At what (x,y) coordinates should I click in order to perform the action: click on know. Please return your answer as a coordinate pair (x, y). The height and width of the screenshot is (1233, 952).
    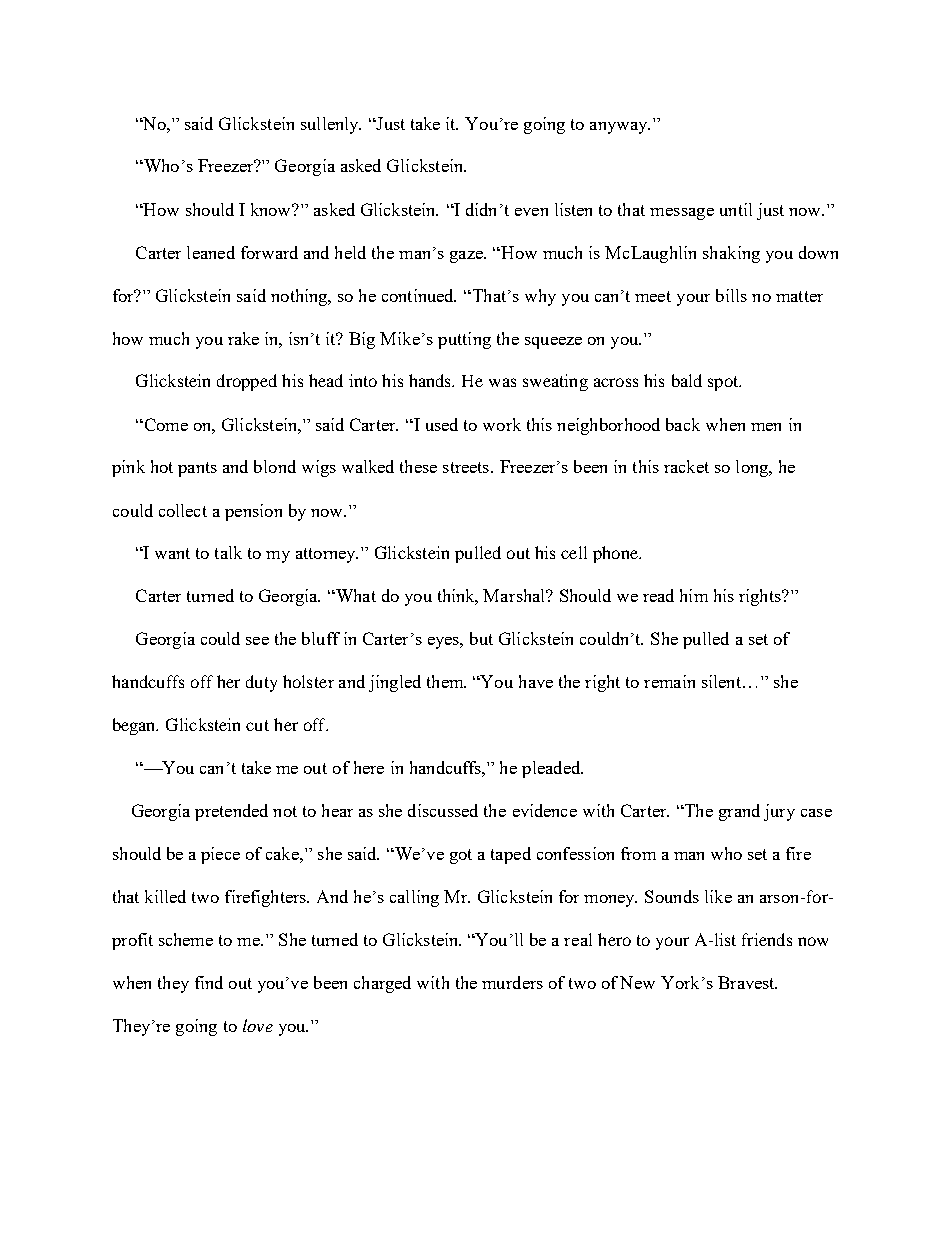
    Looking at the image, I should click on (272, 209).
